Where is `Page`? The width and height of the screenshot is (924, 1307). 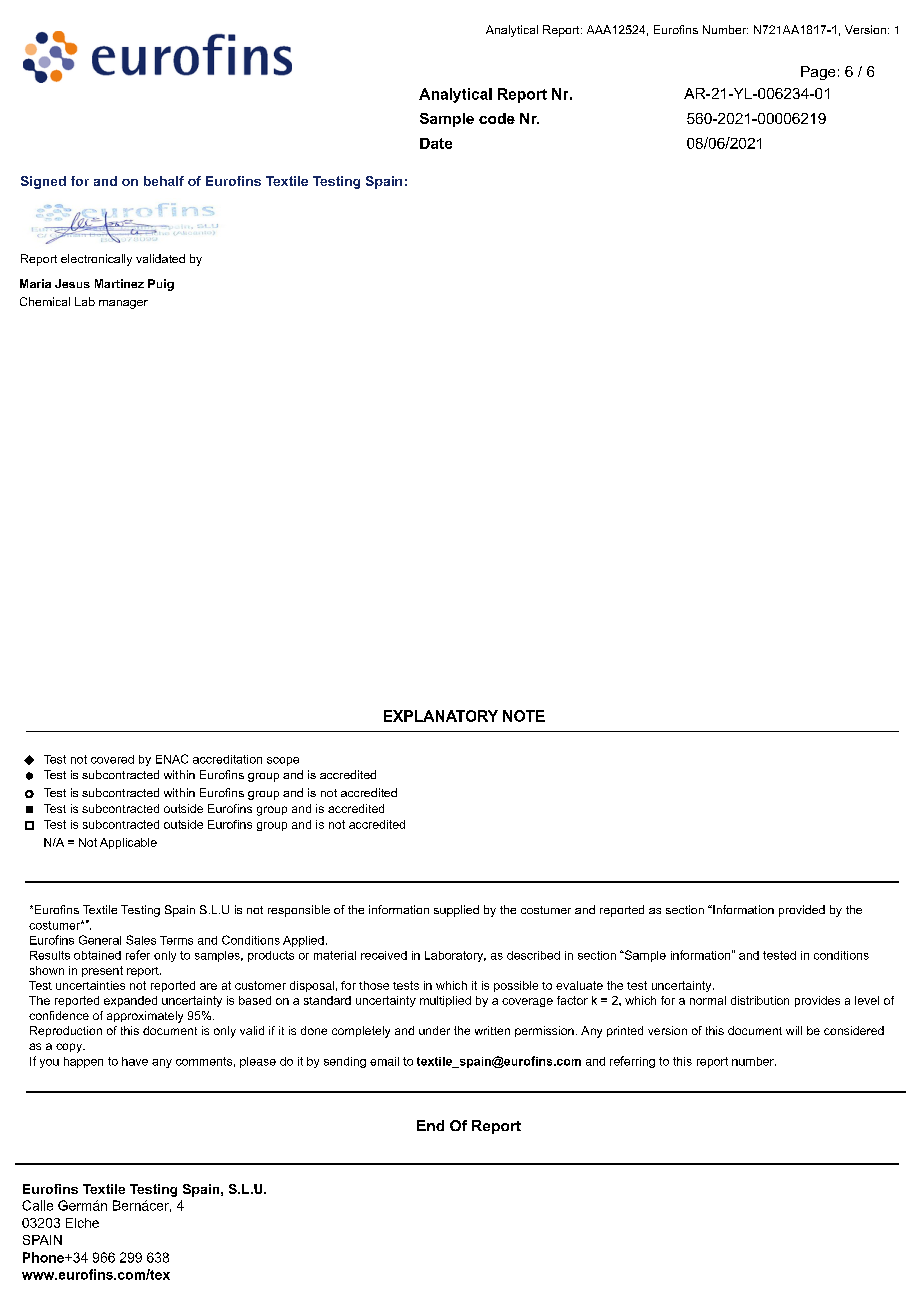 Page is located at coordinates (818, 73).
